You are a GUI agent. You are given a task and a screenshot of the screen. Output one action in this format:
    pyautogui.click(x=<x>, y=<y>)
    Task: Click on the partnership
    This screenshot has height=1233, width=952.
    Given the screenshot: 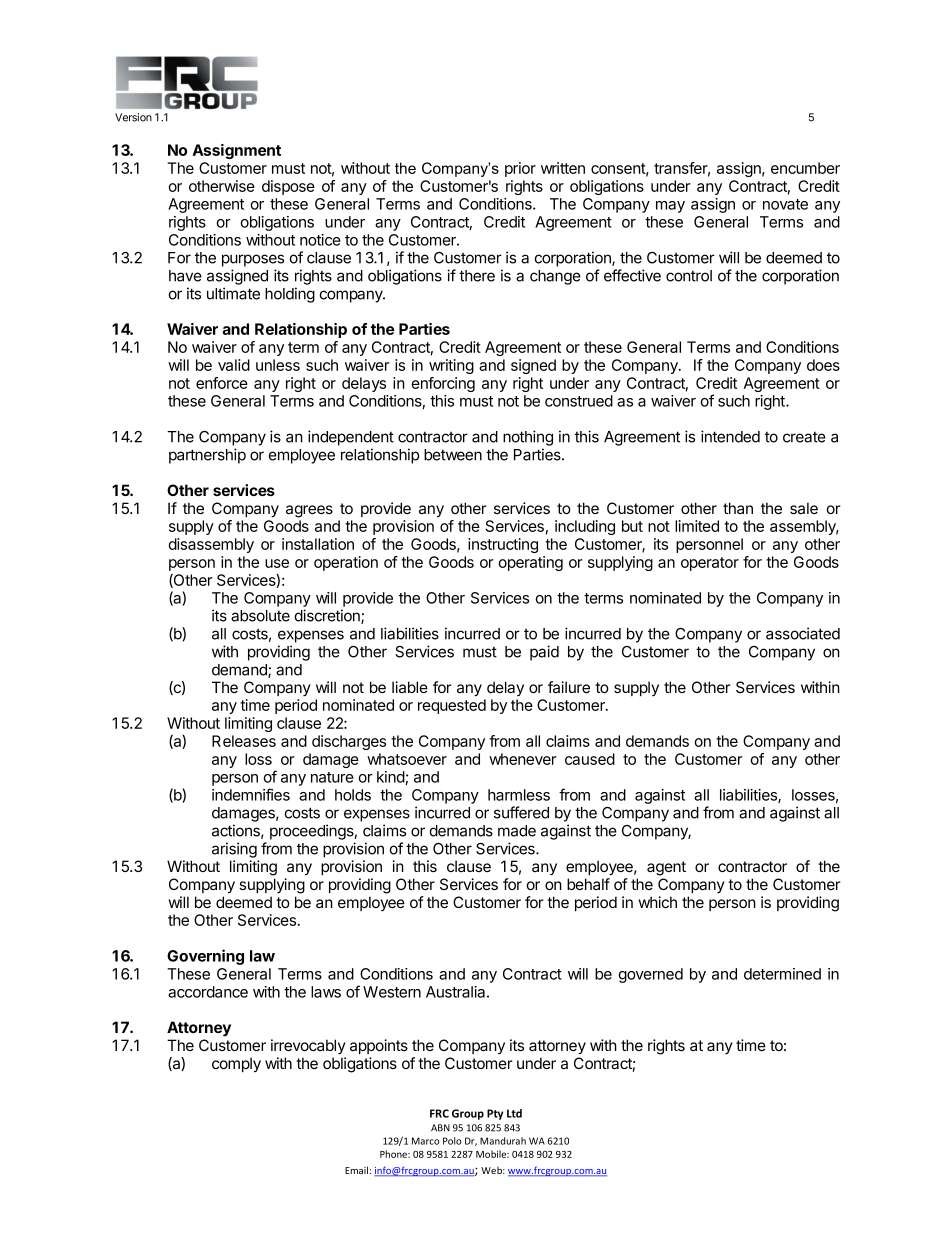 What is the action you would take?
    pyautogui.click(x=207, y=456)
